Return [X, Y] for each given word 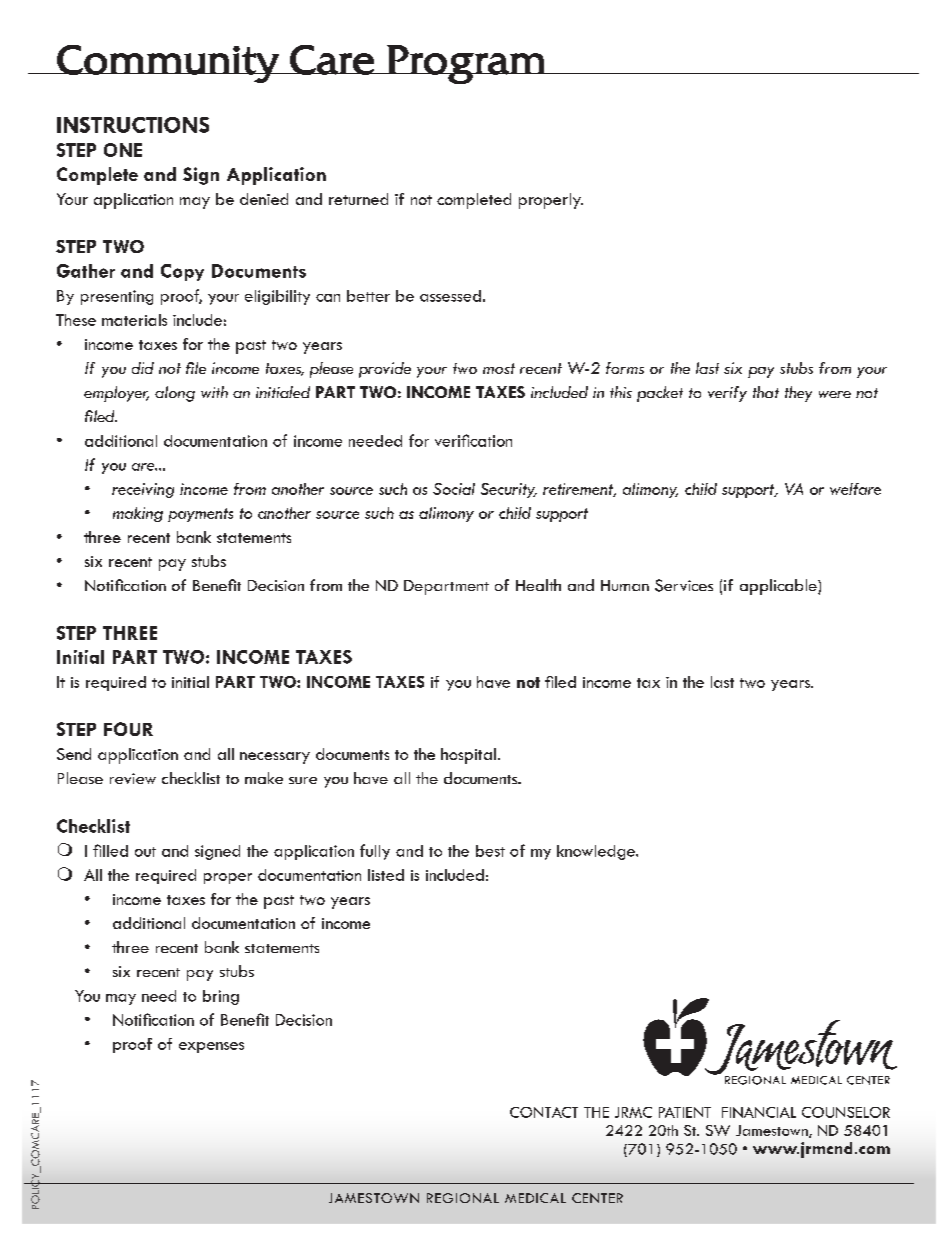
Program [466, 64]
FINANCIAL [759, 1112]
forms [625, 368]
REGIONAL [463, 1198]
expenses [211, 1047]
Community [168, 64]
